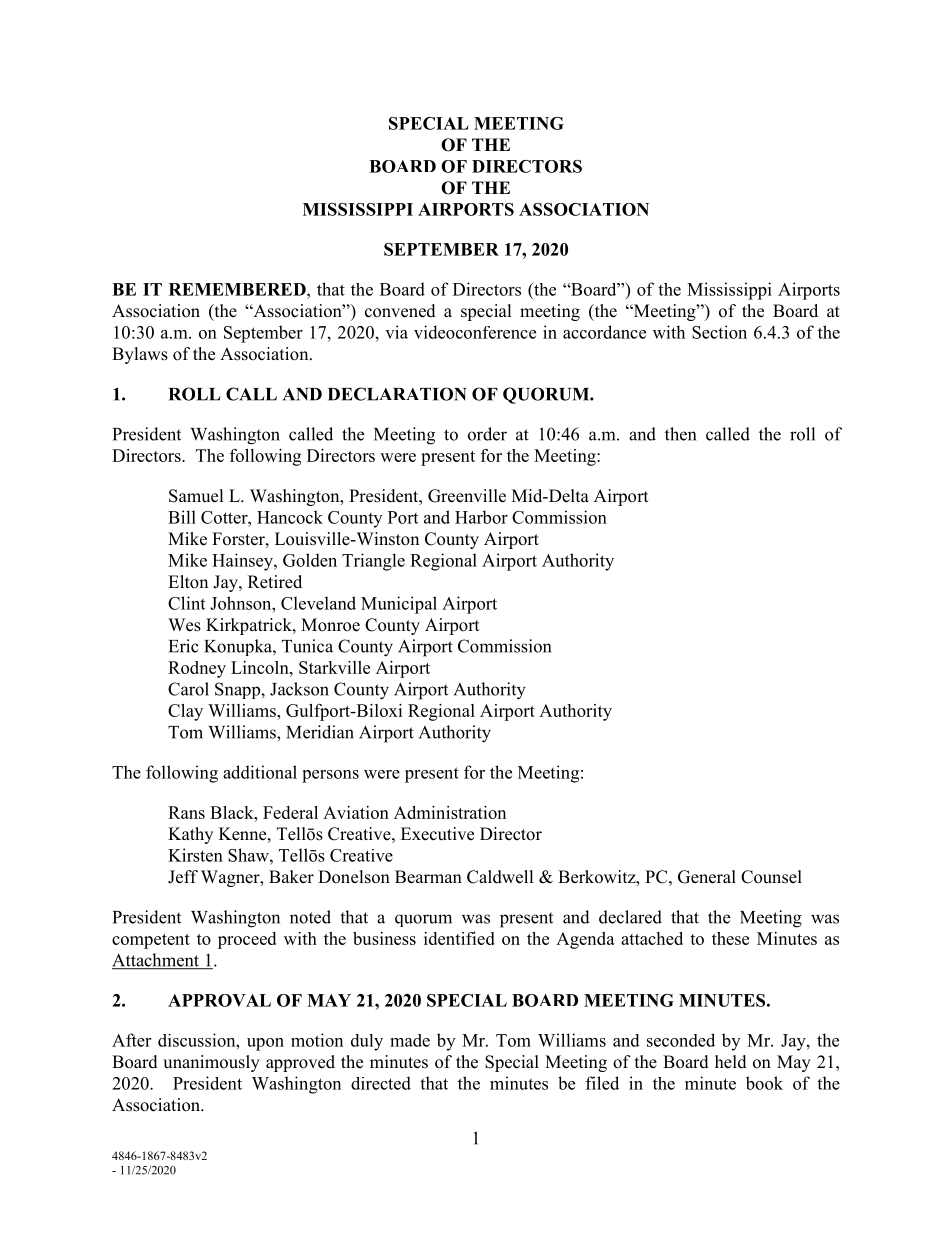 The width and height of the image is (952, 1233). What do you see at coordinates (238, 289) in the image?
I see `REMEMBERED` at bounding box center [238, 289].
